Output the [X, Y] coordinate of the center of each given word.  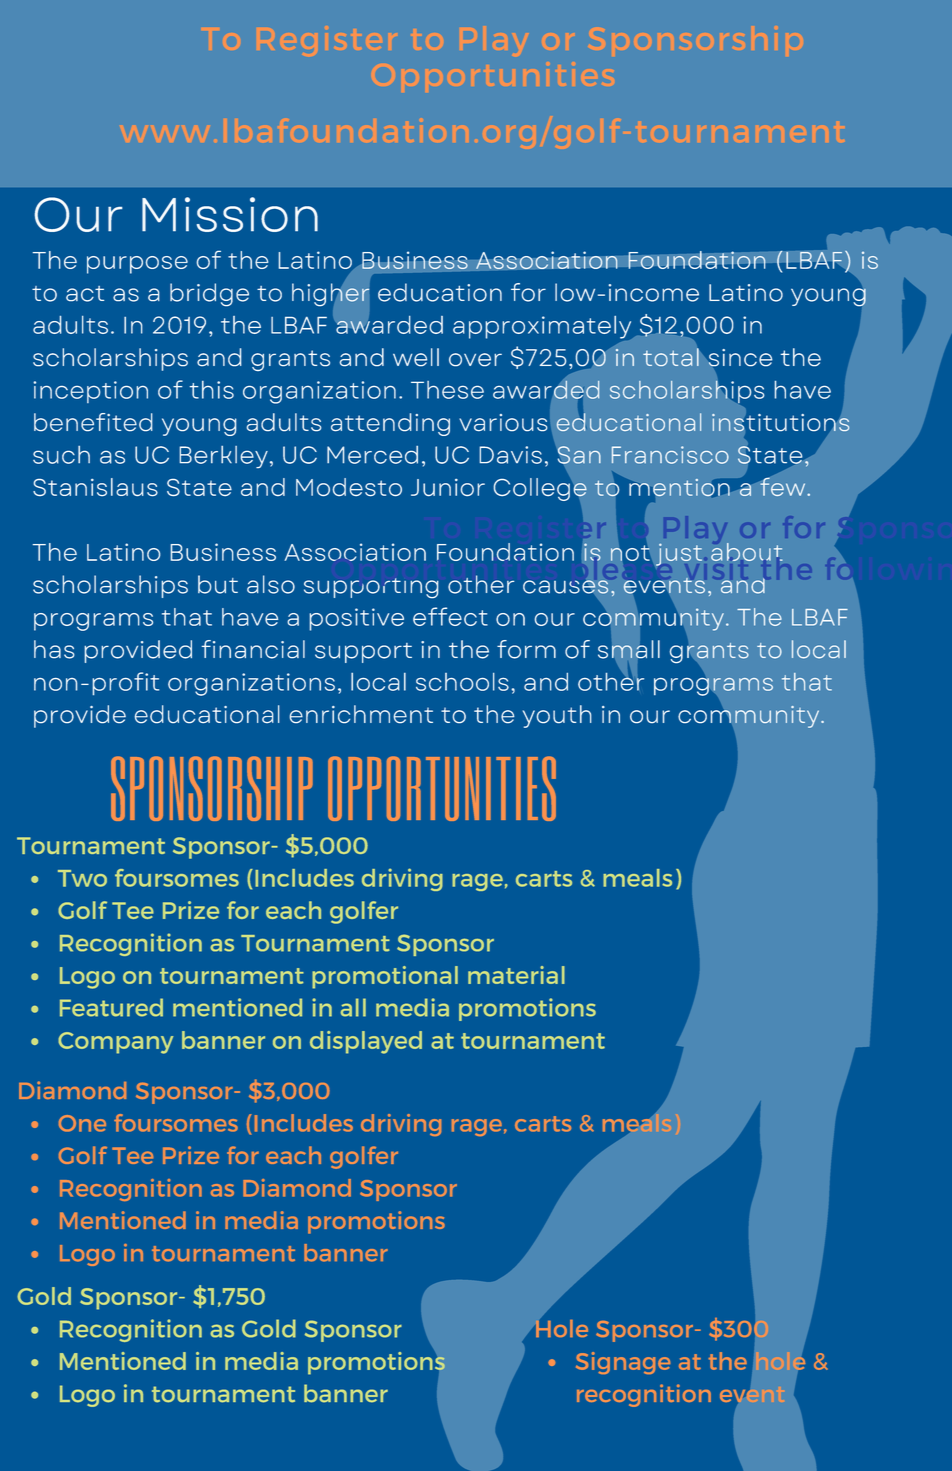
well [416, 357]
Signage [623, 1363]
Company [115, 1043]
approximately [543, 328]
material [516, 975]
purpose [137, 265]
